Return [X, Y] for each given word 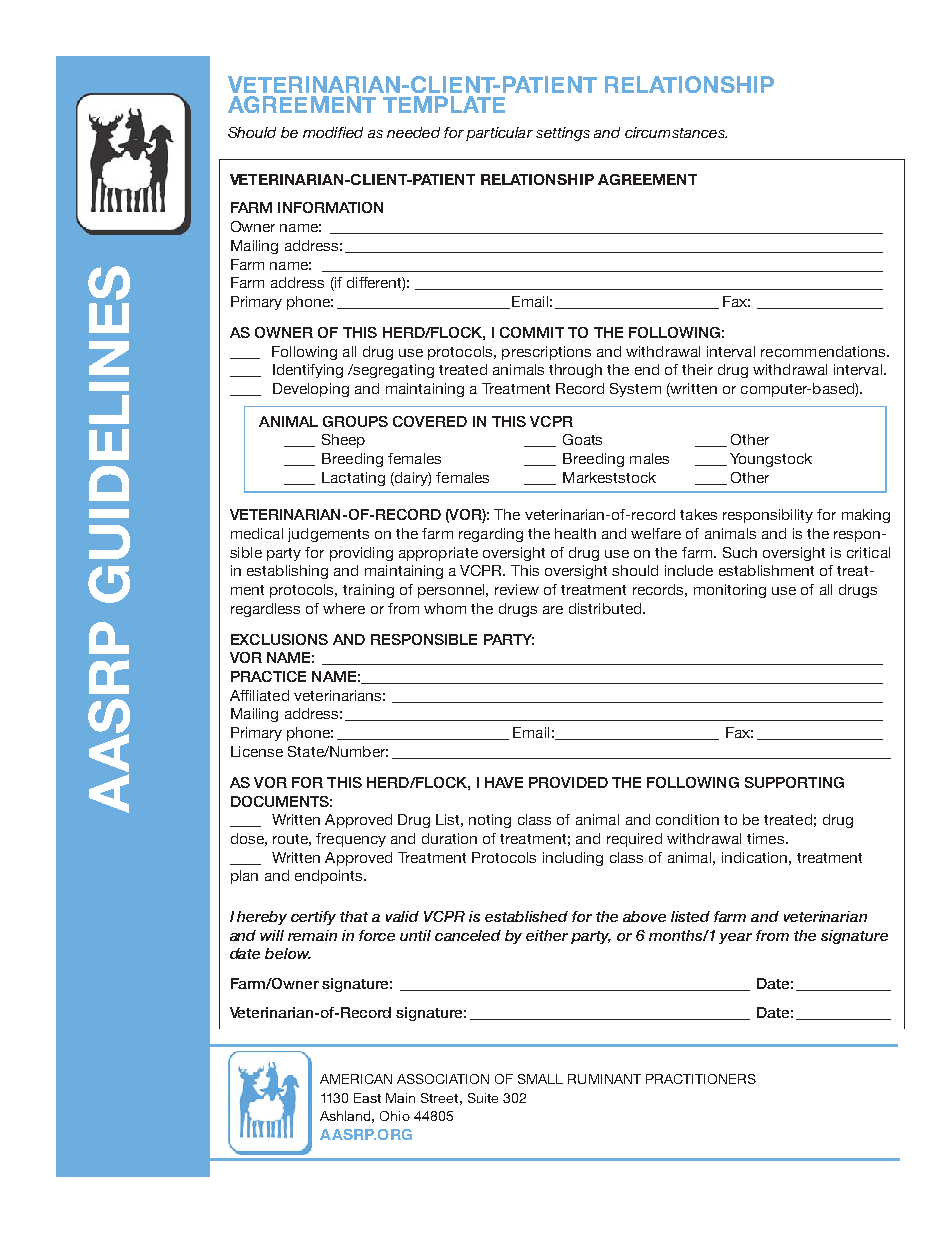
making [866, 516]
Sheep [343, 441]
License [257, 751]
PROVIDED [568, 782]
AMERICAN [356, 1079]
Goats [582, 439]
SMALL [540, 1079]
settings [563, 134]
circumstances [676, 132]
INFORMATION [330, 207]
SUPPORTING [794, 782]
